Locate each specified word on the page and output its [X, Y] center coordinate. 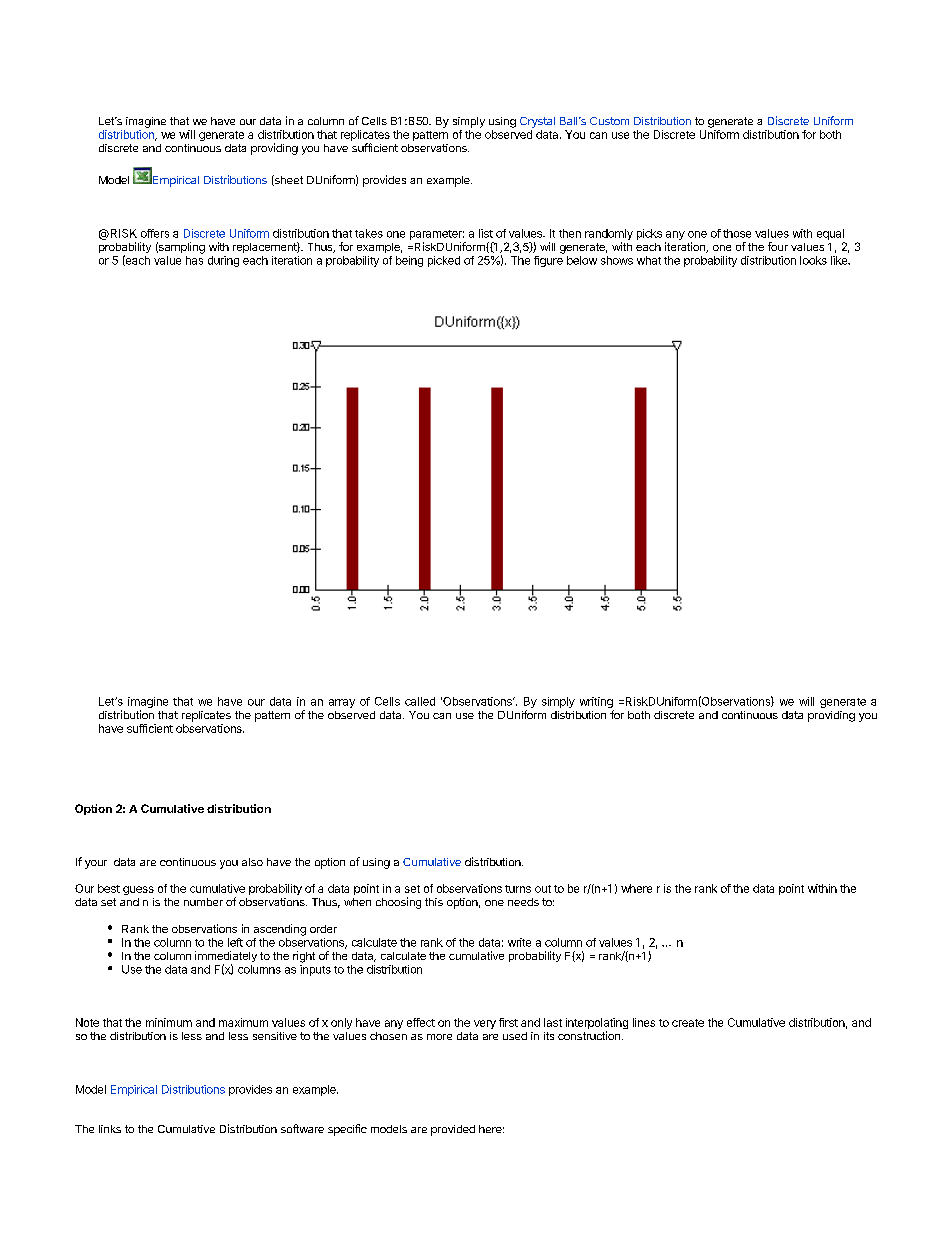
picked [444, 261]
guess [138, 890]
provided [453, 1130]
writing [597, 704]
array [342, 703]
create [688, 1023]
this [434, 902]
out [543, 889]
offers [155, 233]
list [486, 233]
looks [813, 260]
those [737, 233]
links [110, 1129]
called [420, 701]
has [194, 260]
